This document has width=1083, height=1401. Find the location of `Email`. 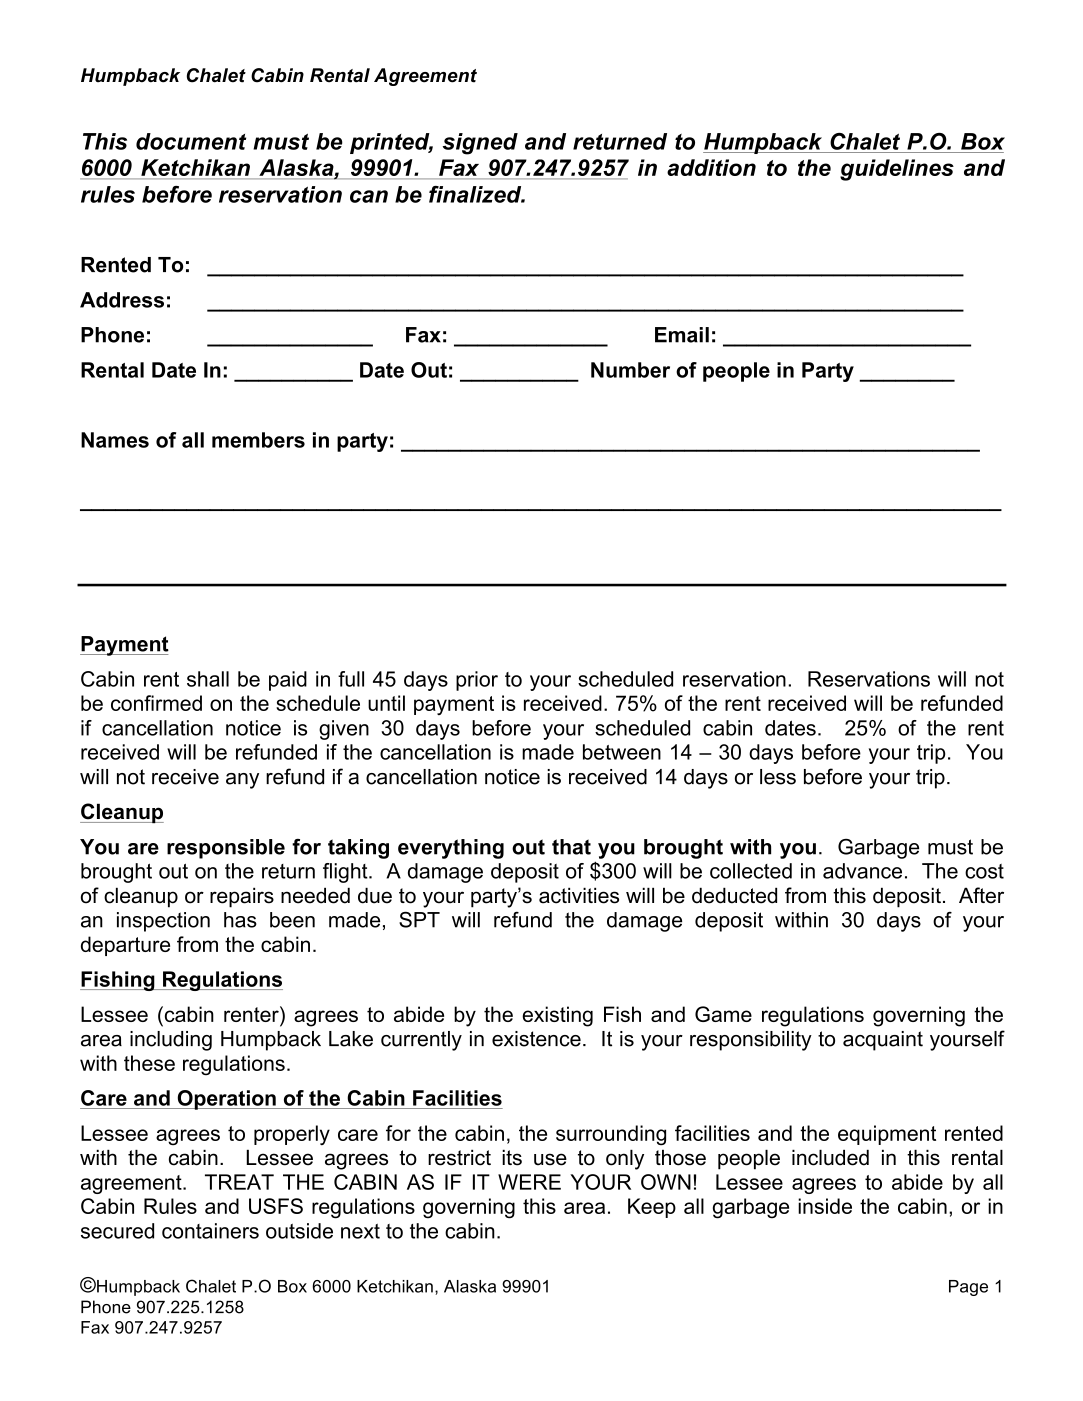

Email is located at coordinates (682, 335).
